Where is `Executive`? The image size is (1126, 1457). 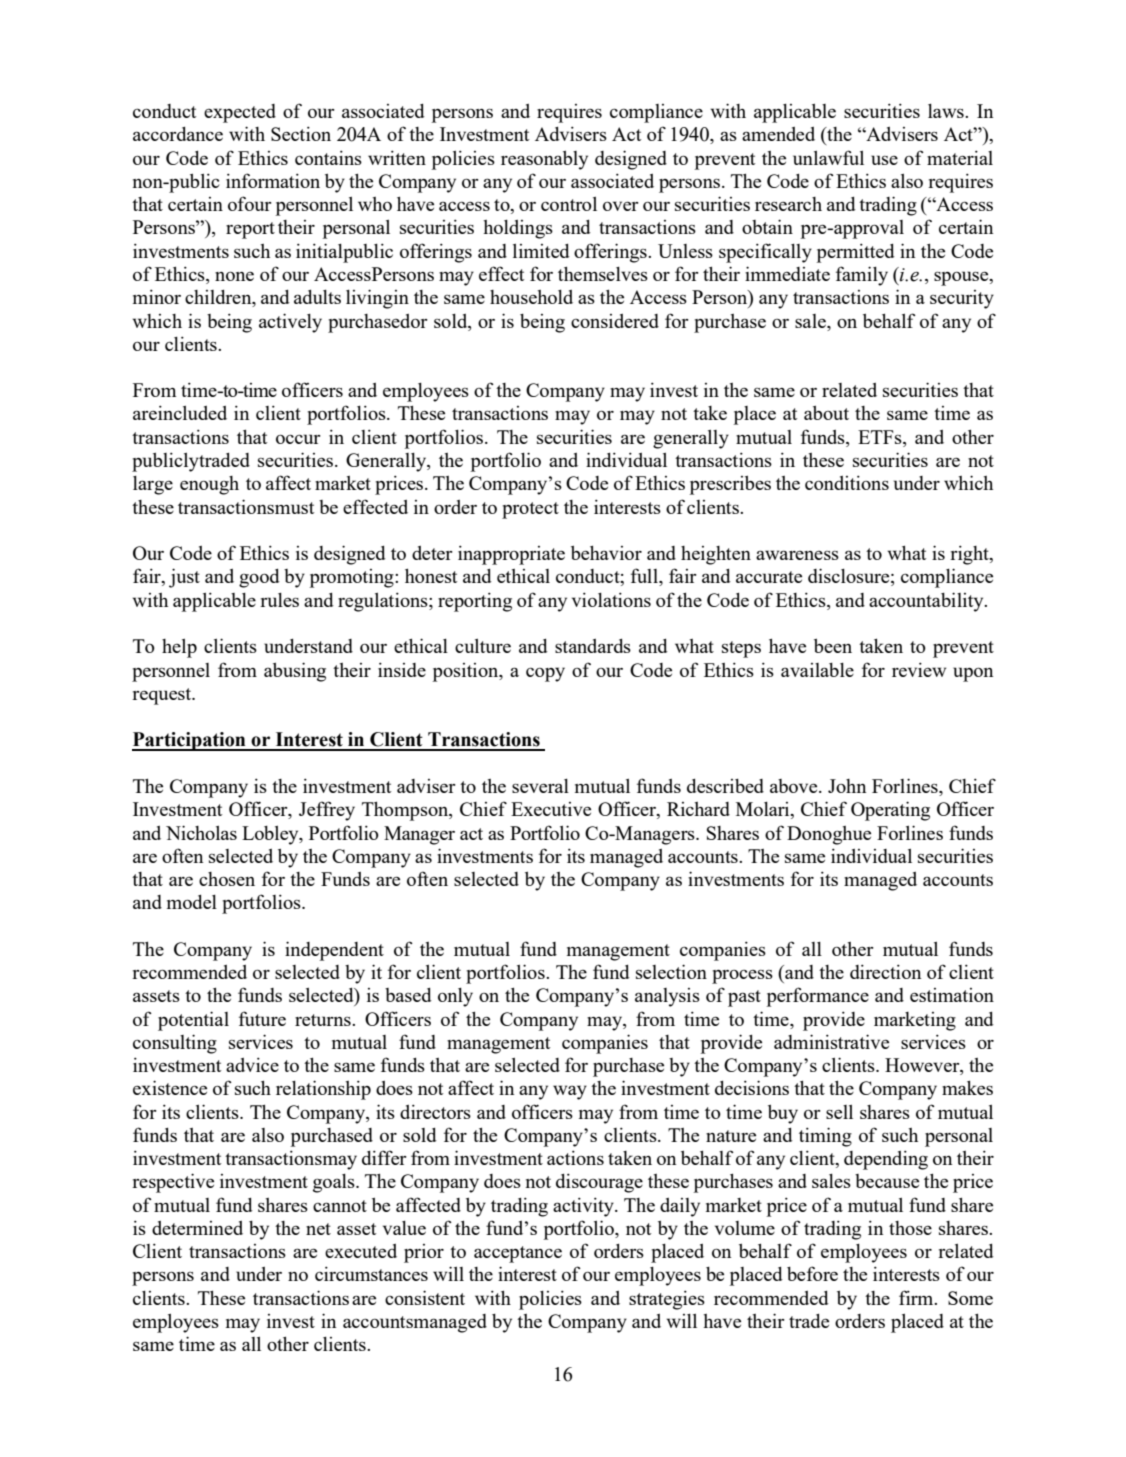
Executive is located at coordinates (551, 809).
